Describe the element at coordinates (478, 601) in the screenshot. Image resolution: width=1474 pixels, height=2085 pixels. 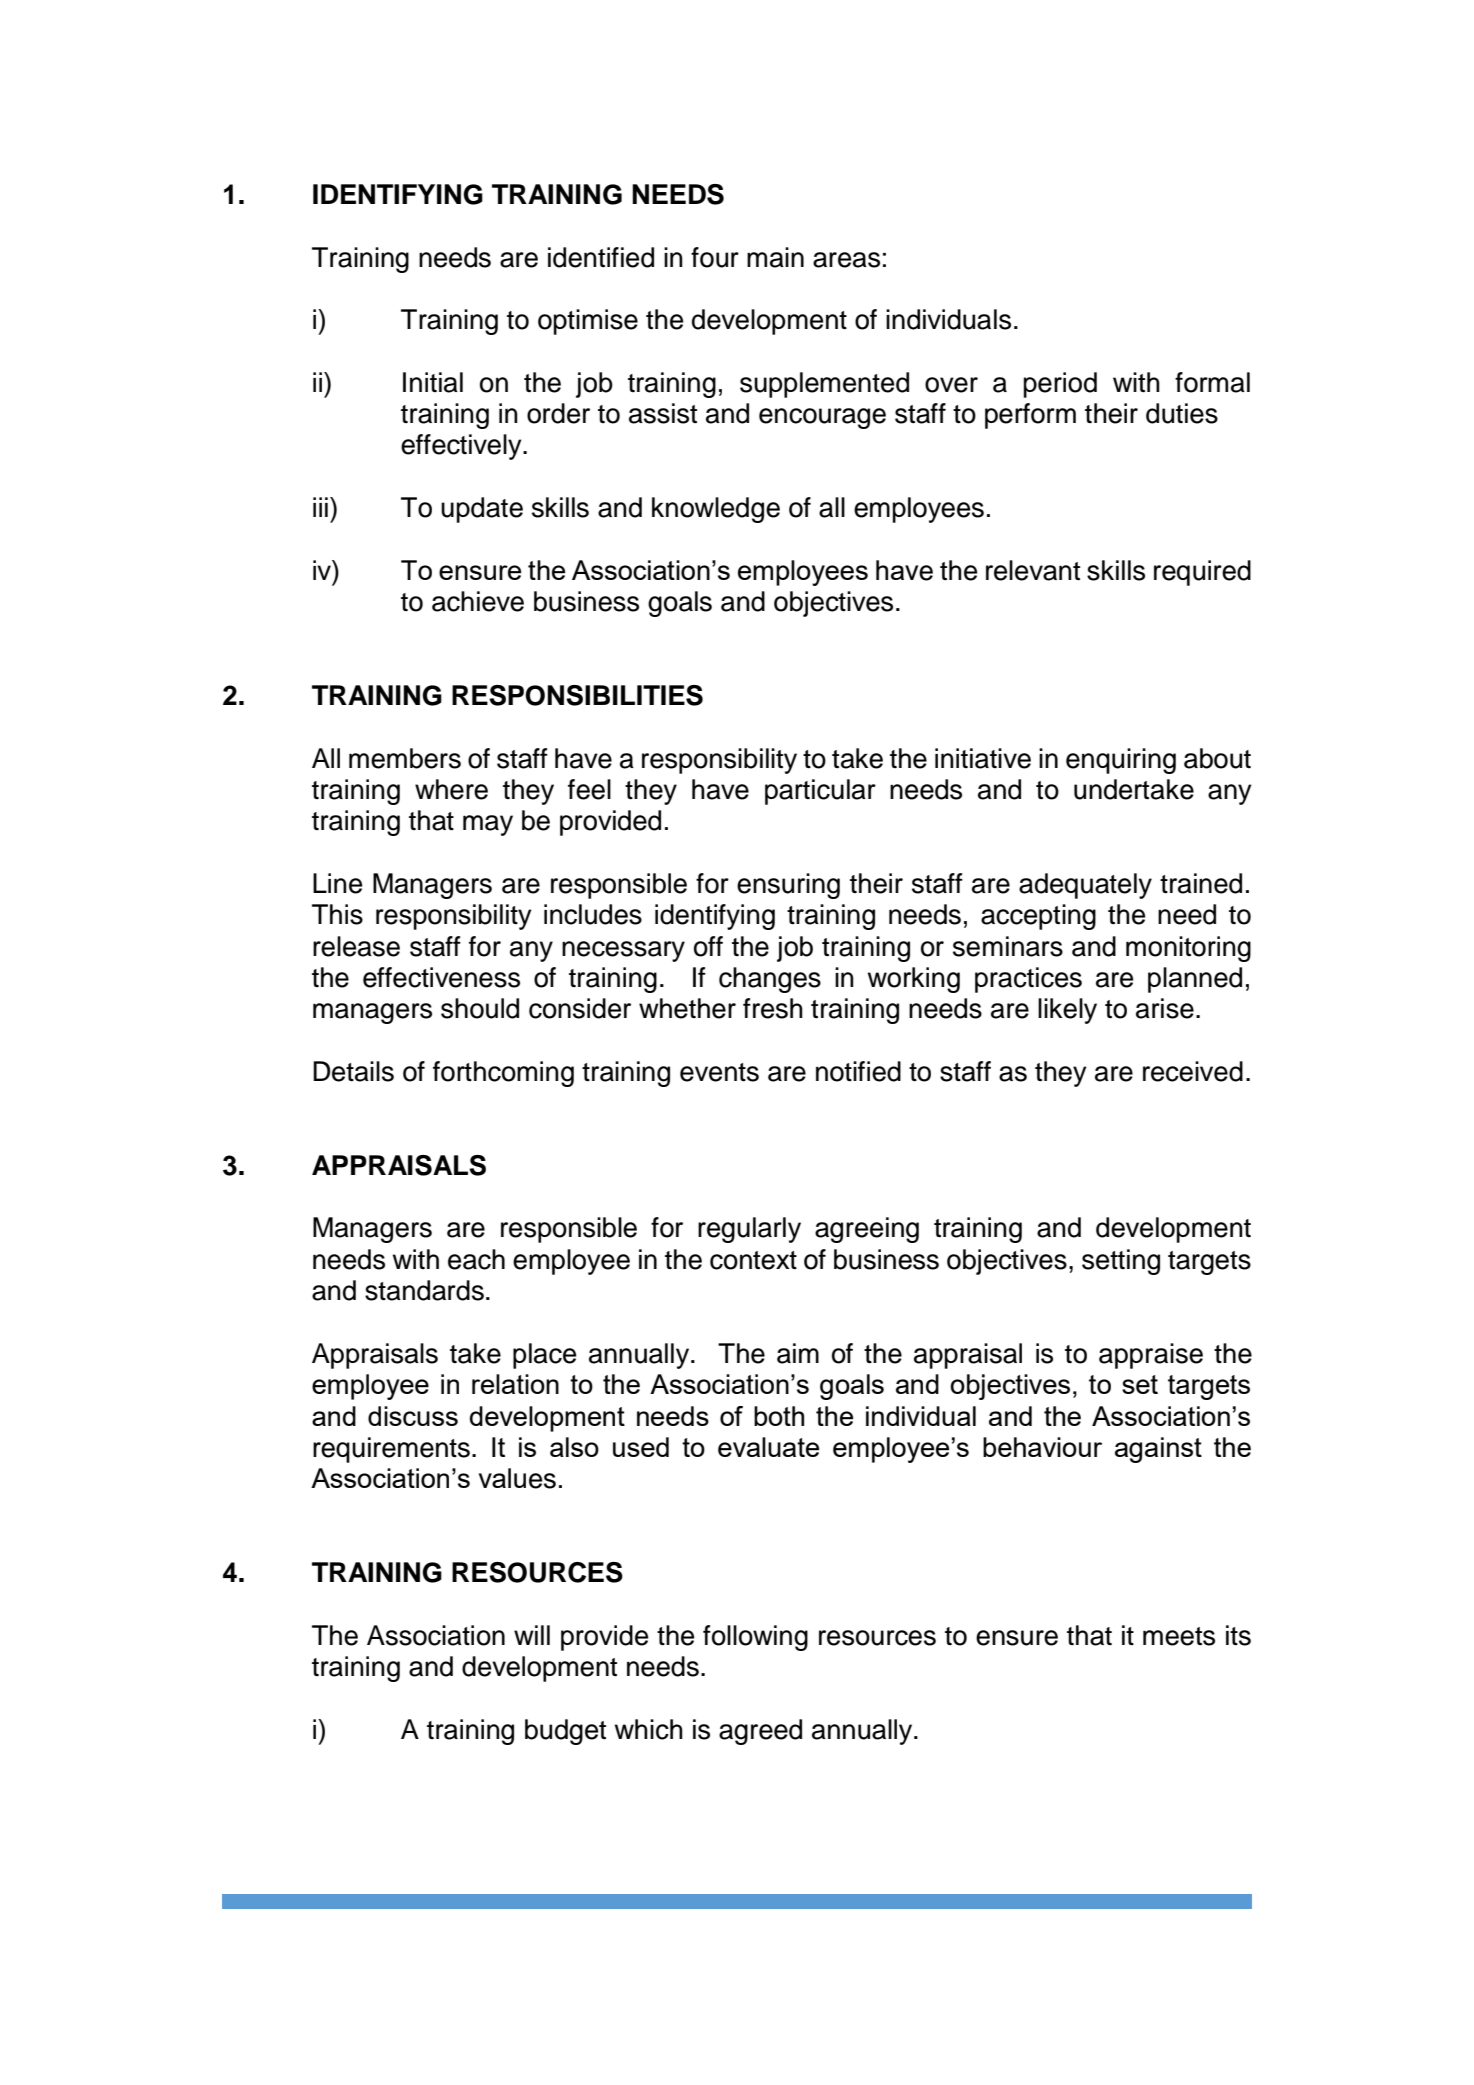
I see `achieve` at that location.
